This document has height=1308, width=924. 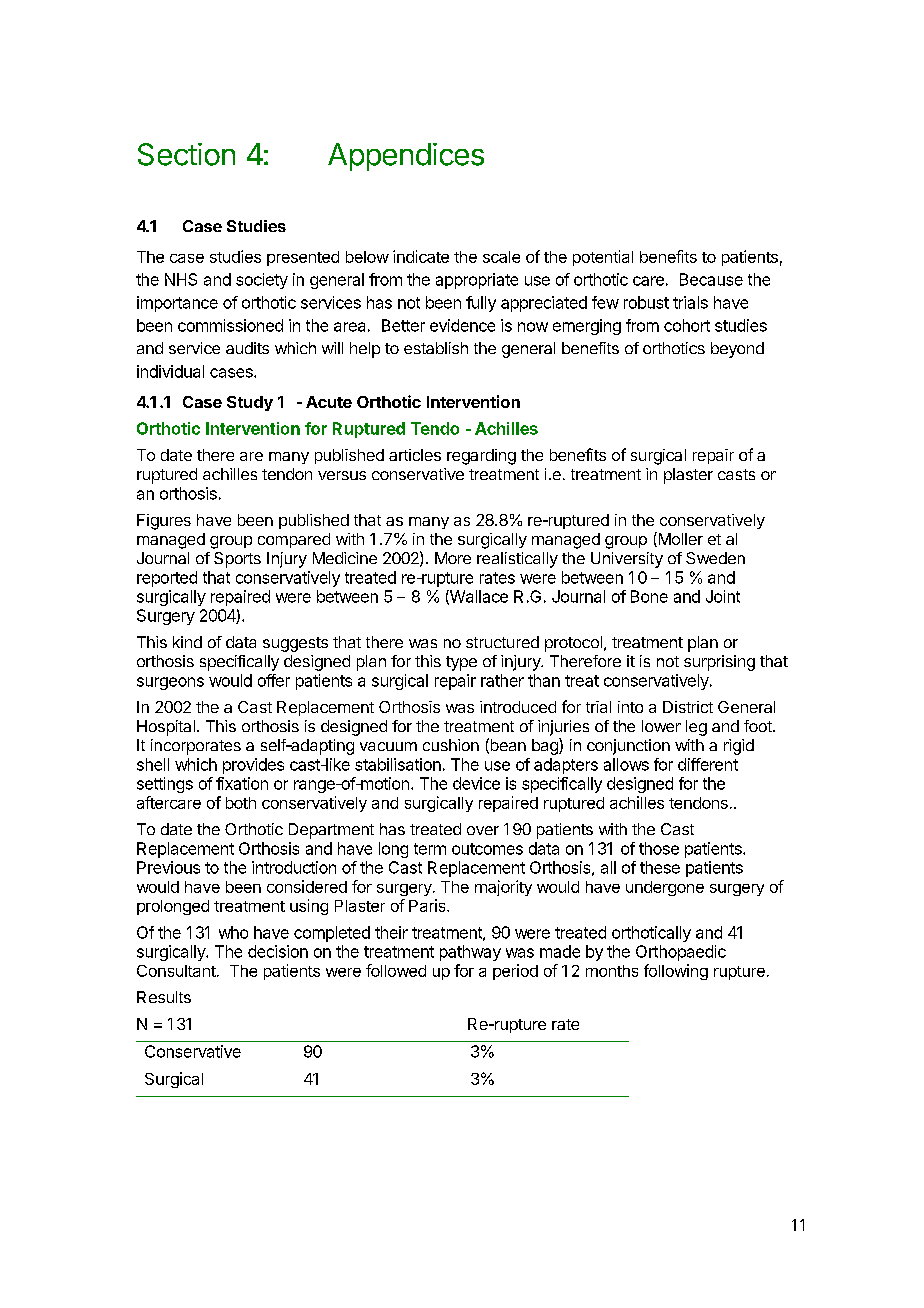 What do you see at coordinates (483, 830) in the document?
I see `over` at bounding box center [483, 830].
